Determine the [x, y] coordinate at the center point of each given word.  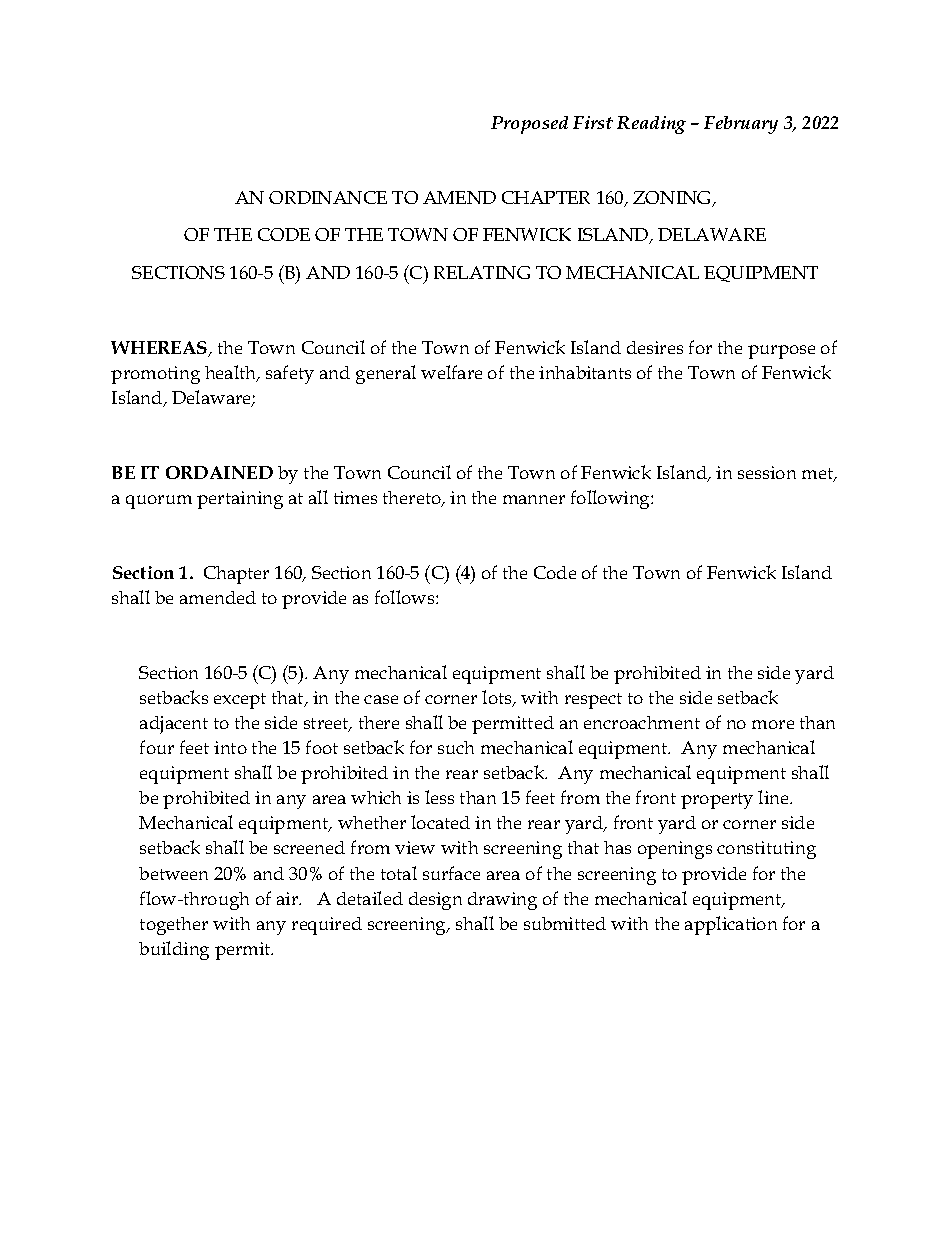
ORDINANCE [328, 197]
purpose [781, 352]
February [741, 125]
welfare [451, 372]
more [773, 724]
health [232, 373]
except [240, 701]
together [174, 926]
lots [498, 698]
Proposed [529, 125]
